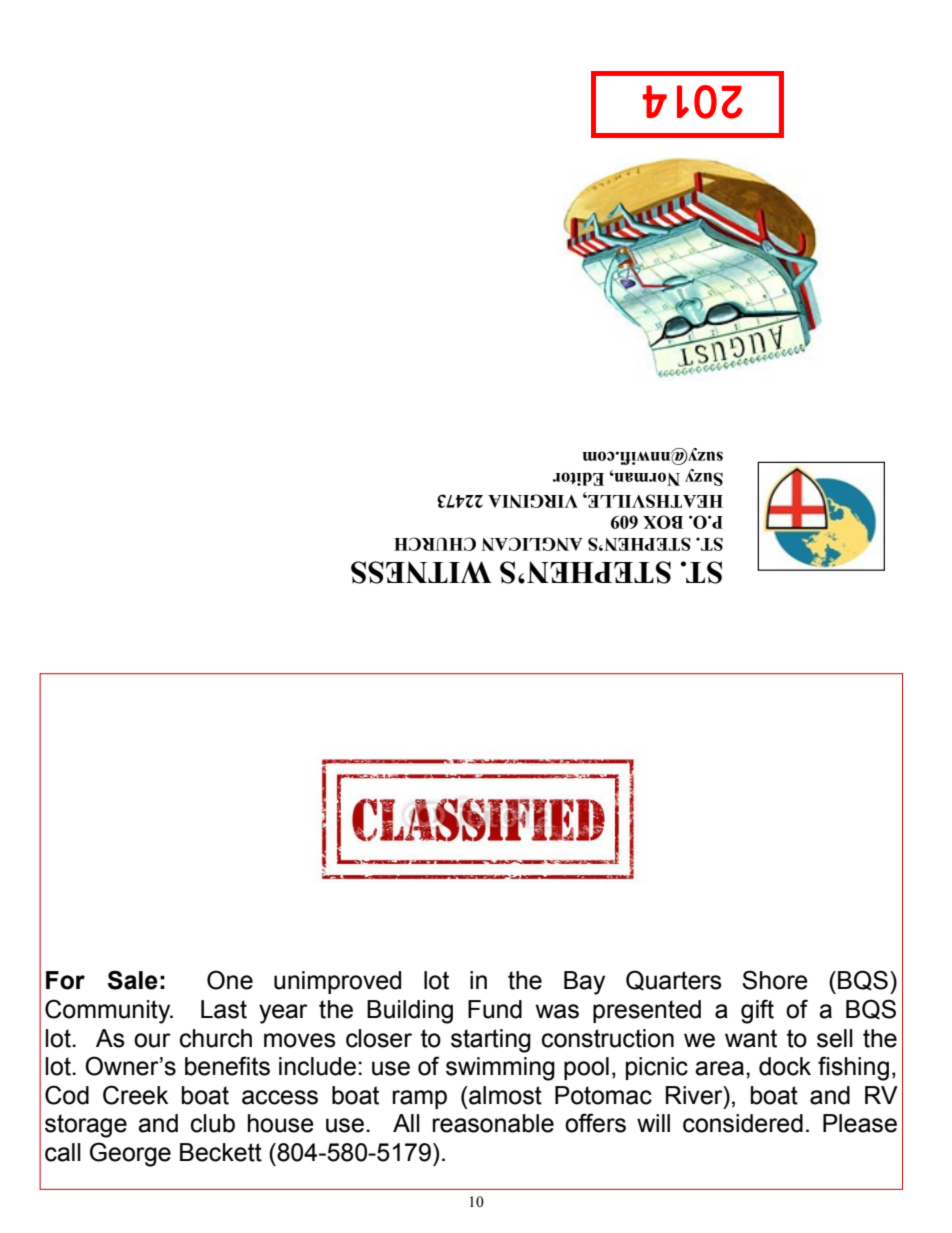 The width and height of the page is (952, 1233). I want to click on our, so click(152, 1040).
